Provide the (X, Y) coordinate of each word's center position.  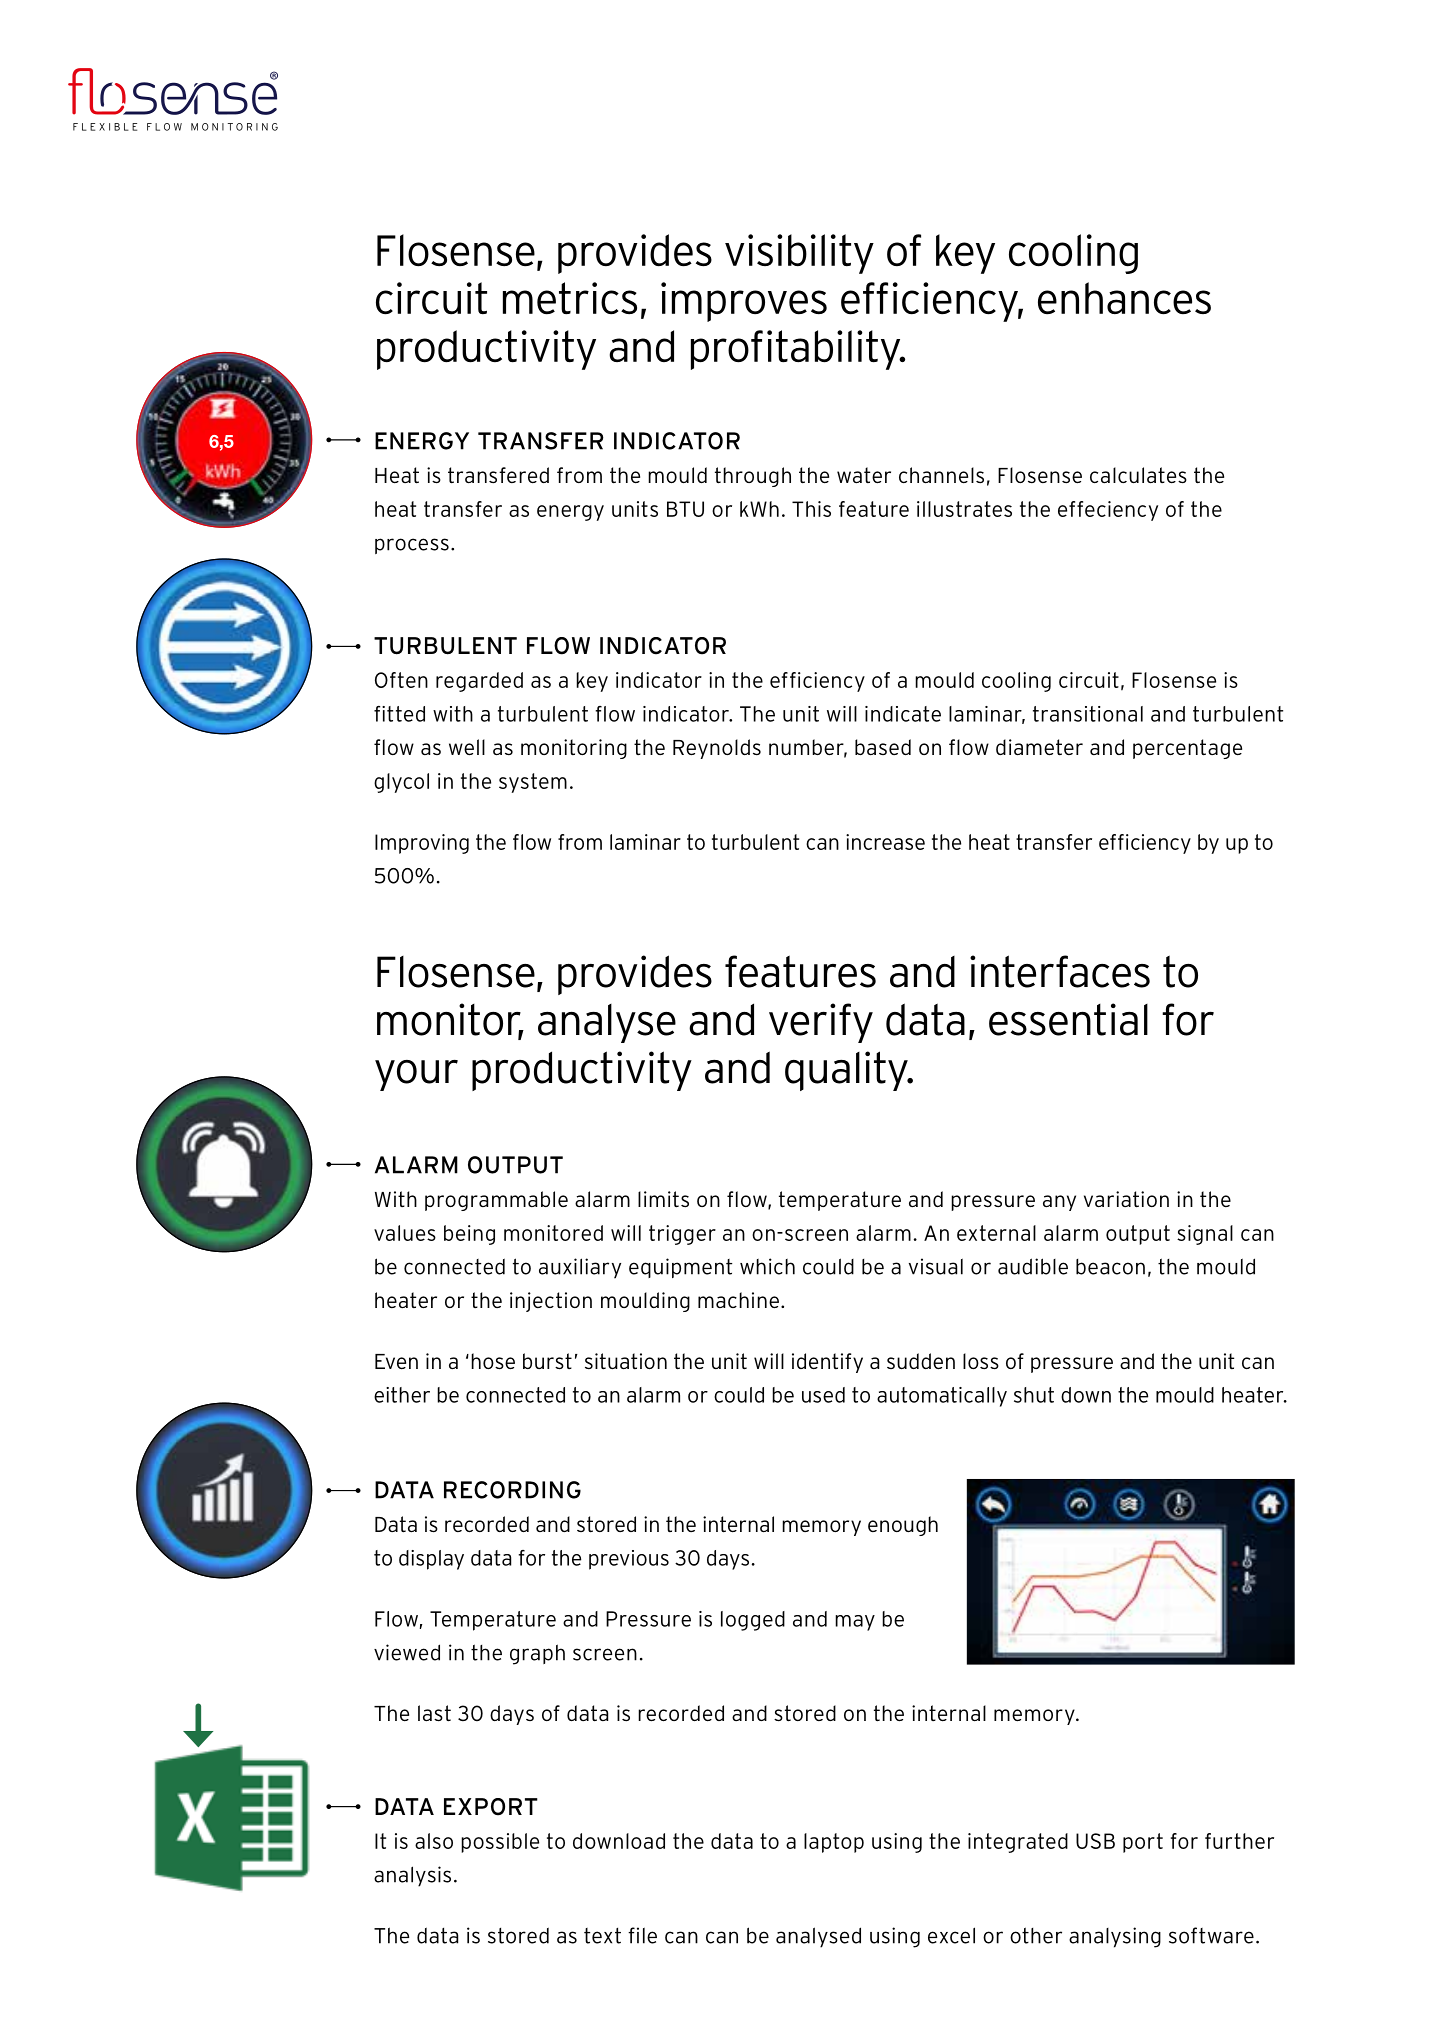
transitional (1088, 714)
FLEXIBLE (105, 127)
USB (1095, 1841)
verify (821, 1023)
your (416, 1075)
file (642, 1935)
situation (626, 1361)
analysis (412, 1876)
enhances (1124, 298)
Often (401, 680)
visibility (799, 254)
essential (1068, 1019)
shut (1034, 1395)
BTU (685, 509)
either (402, 1395)
